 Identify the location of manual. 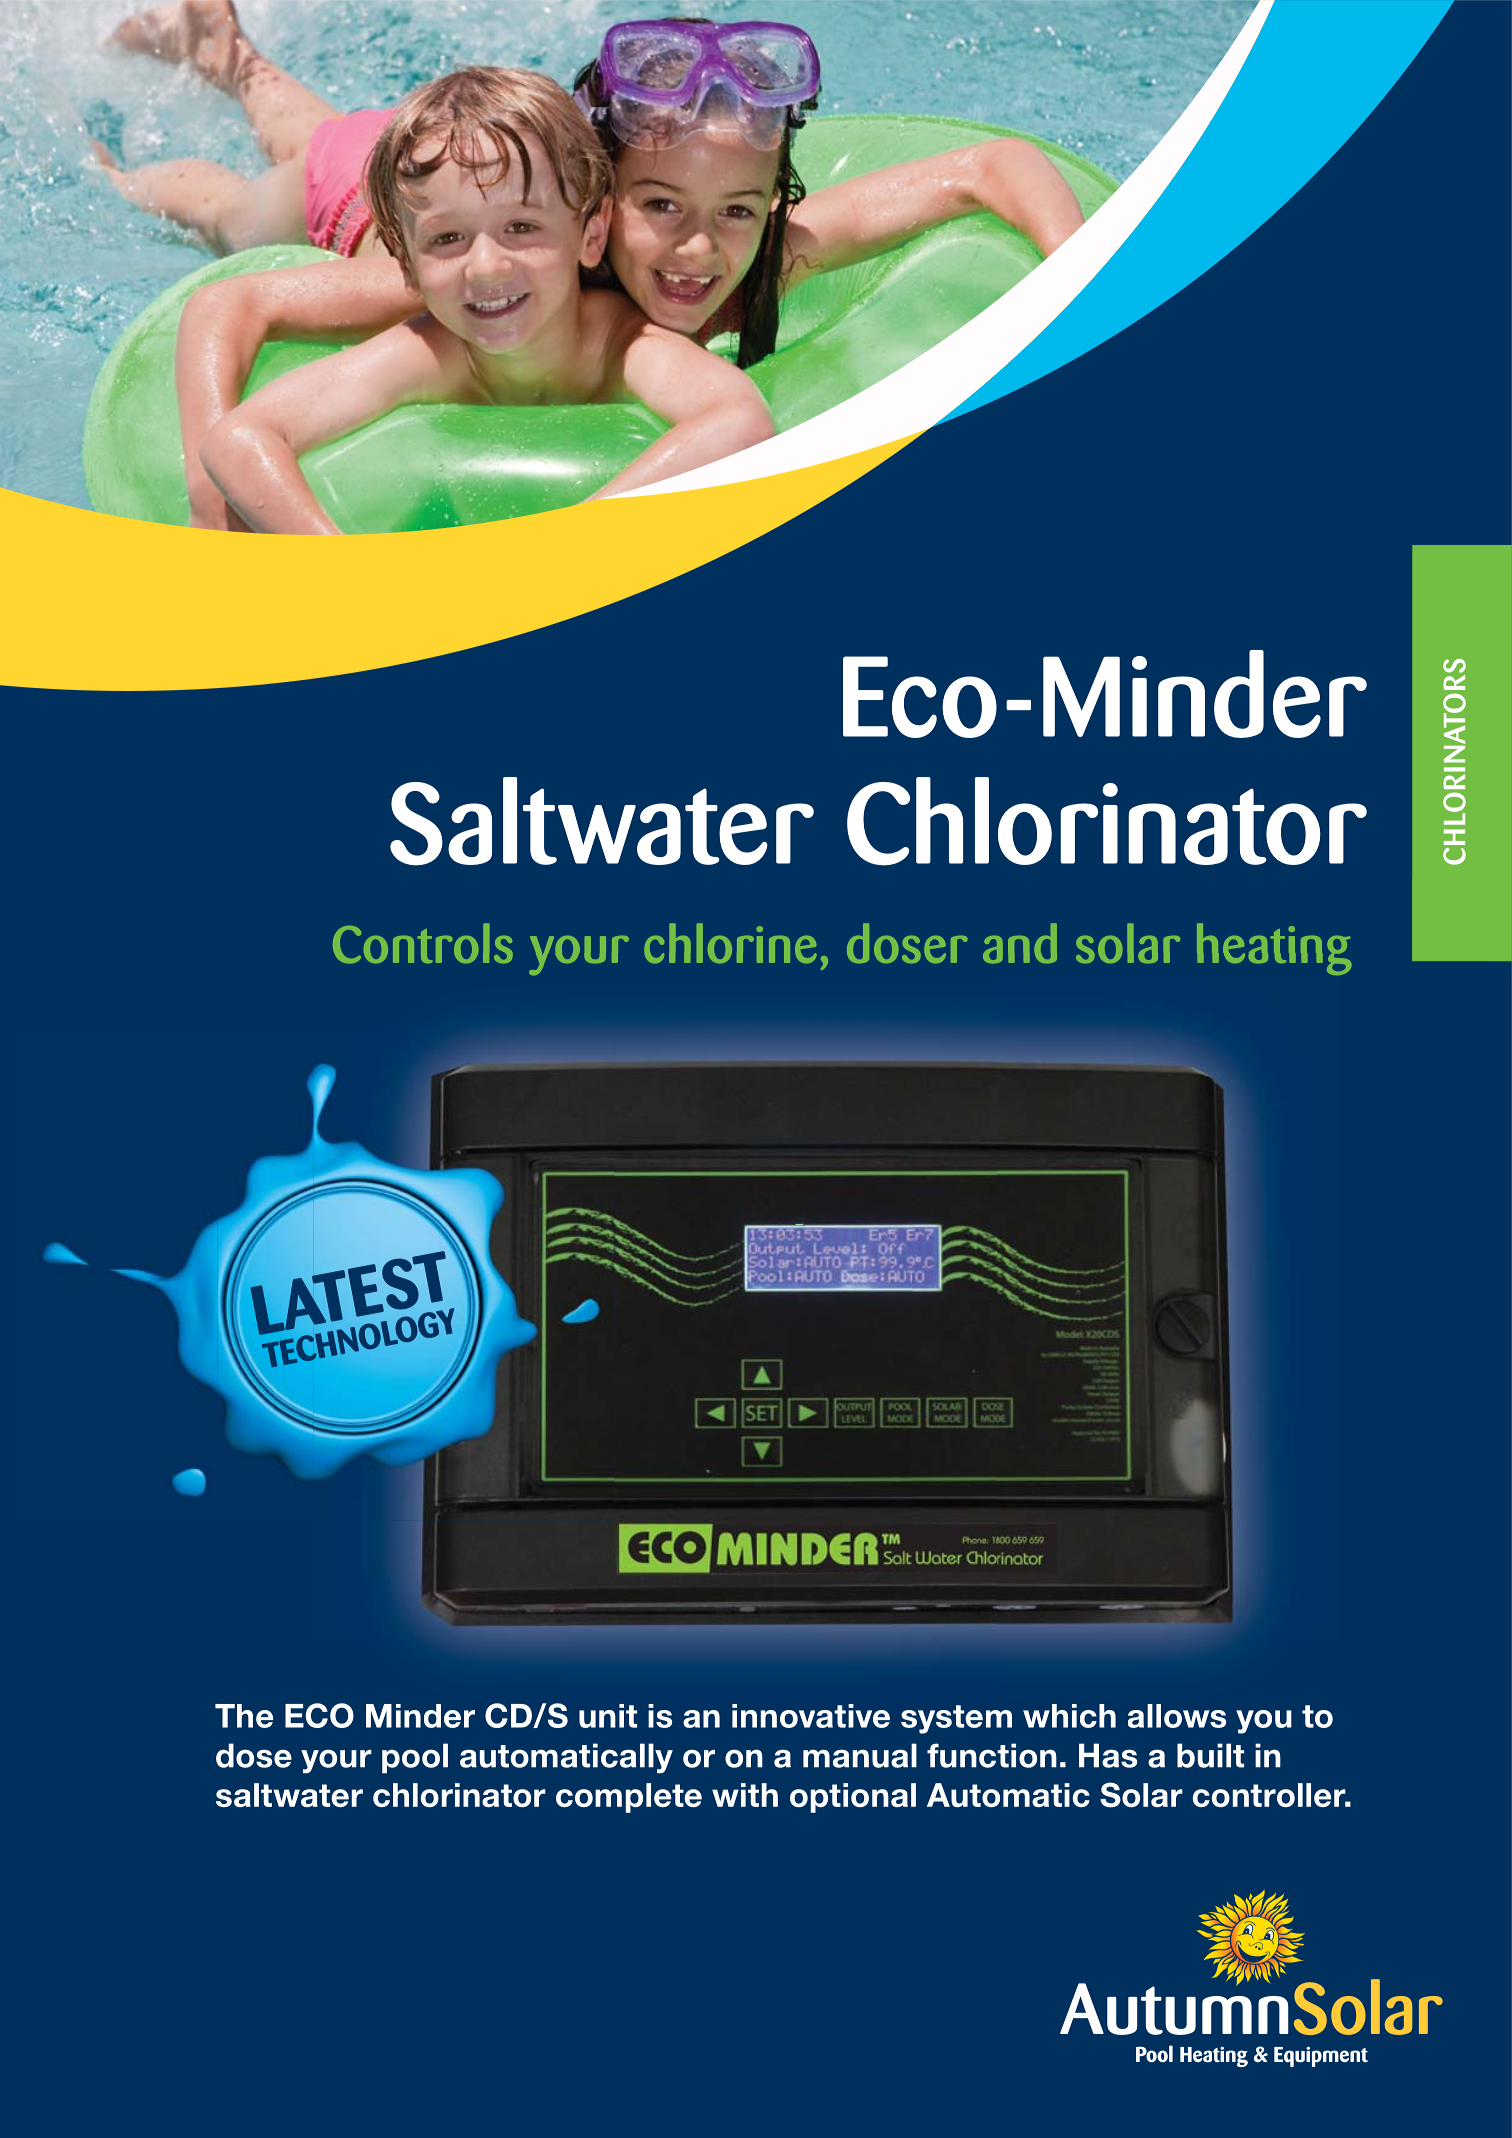
(860, 1755).
